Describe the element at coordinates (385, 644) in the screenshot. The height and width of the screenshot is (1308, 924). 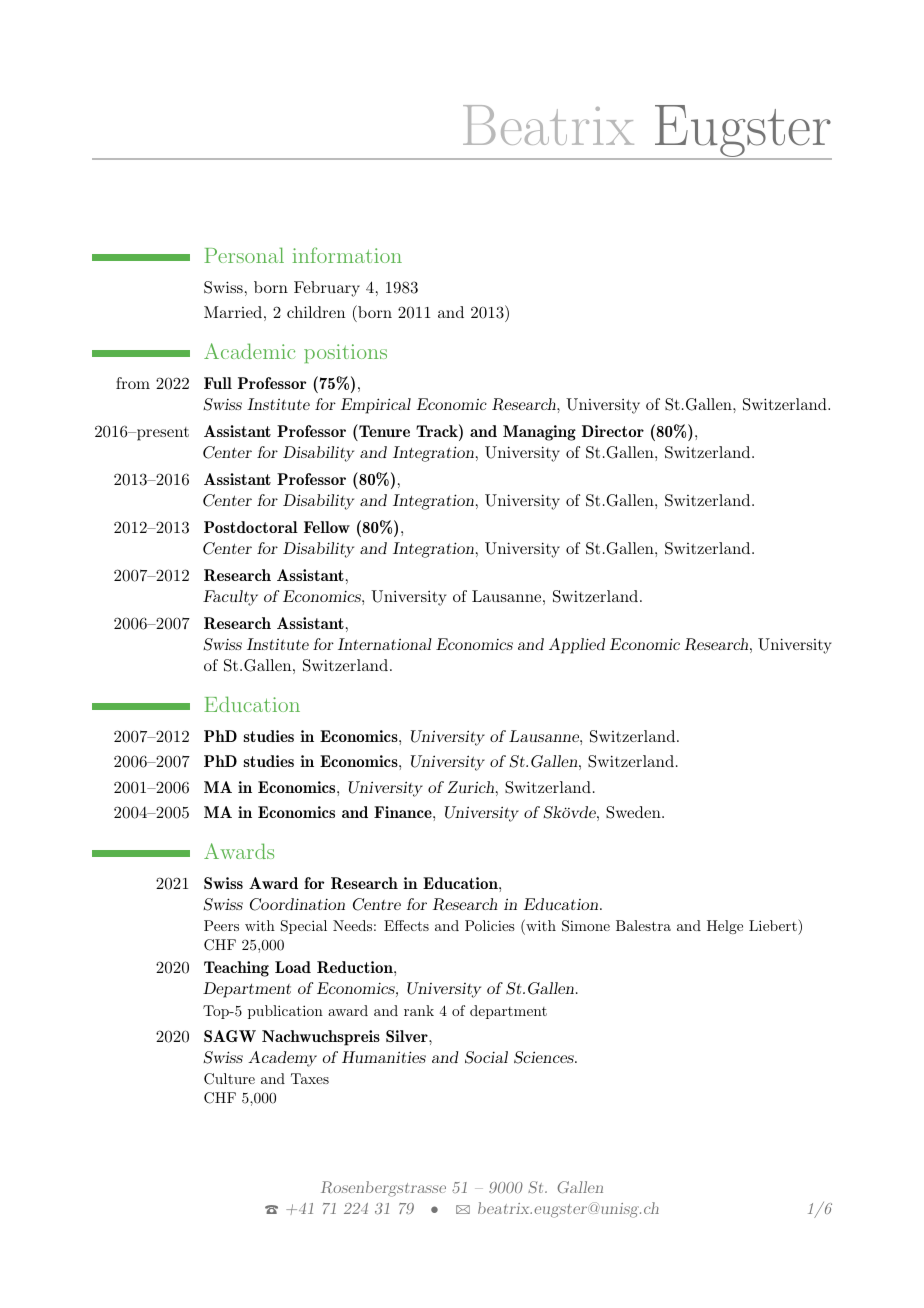
I see `International` at that location.
